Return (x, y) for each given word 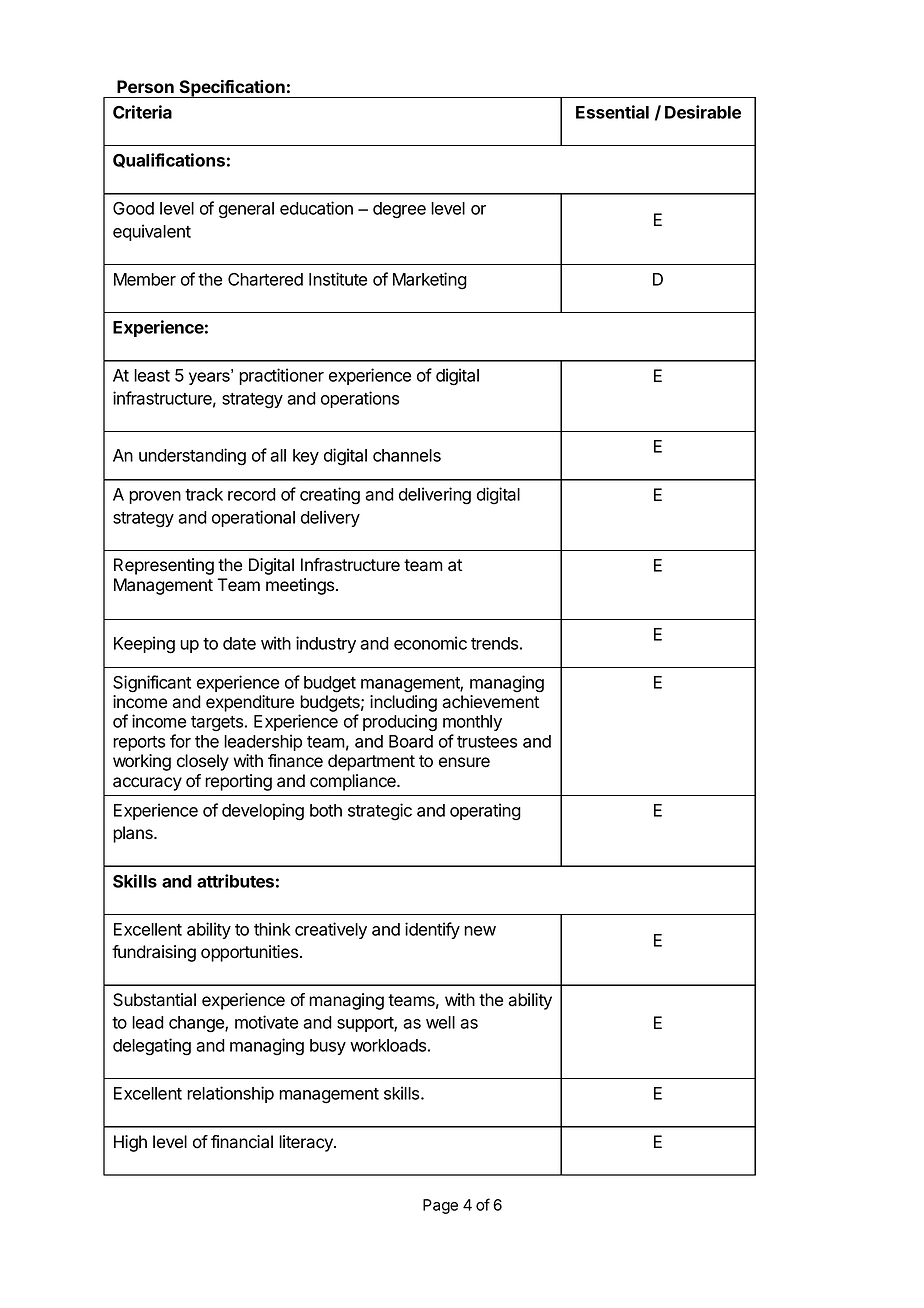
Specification (232, 89)
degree (399, 210)
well (440, 1022)
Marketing (430, 281)
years (210, 377)
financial (242, 1142)
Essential (612, 112)
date (239, 643)
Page (440, 1206)
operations (360, 399)
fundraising (154, 953)
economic (430, 643)
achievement (490, 702)
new (480, 931)
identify (432, 930)
